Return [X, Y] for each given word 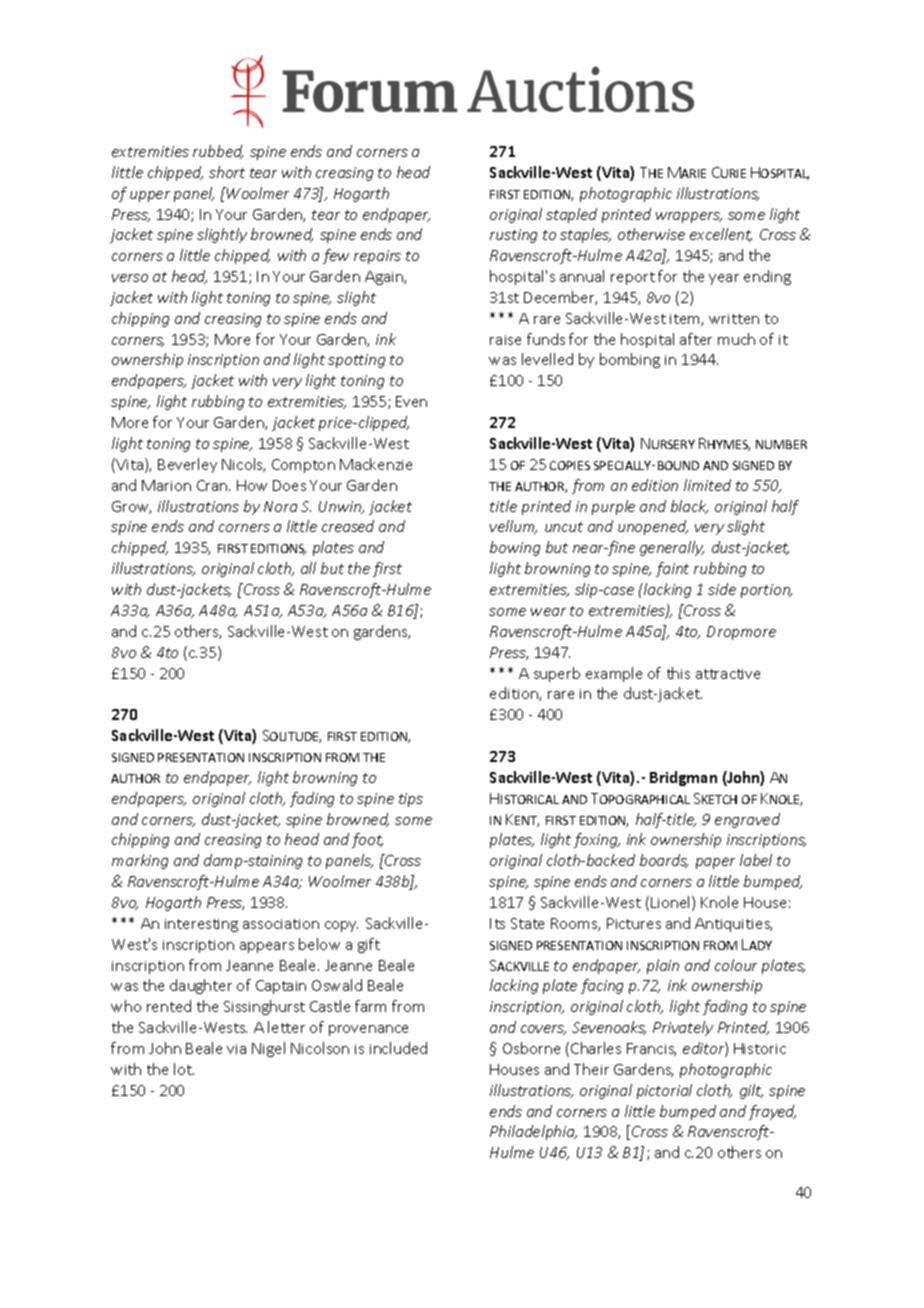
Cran [213, 485]
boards [664, 861]
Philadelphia [533, 1132]
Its [497, 923]
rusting [513, 236]
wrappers [689, 217]
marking [140, 861]
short [227, 172]
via [236, 1049]
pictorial [664, 1091]
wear [548, 612]
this [678, 673]
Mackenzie [376, 464]
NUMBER [781, 444]
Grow [131, 507]
